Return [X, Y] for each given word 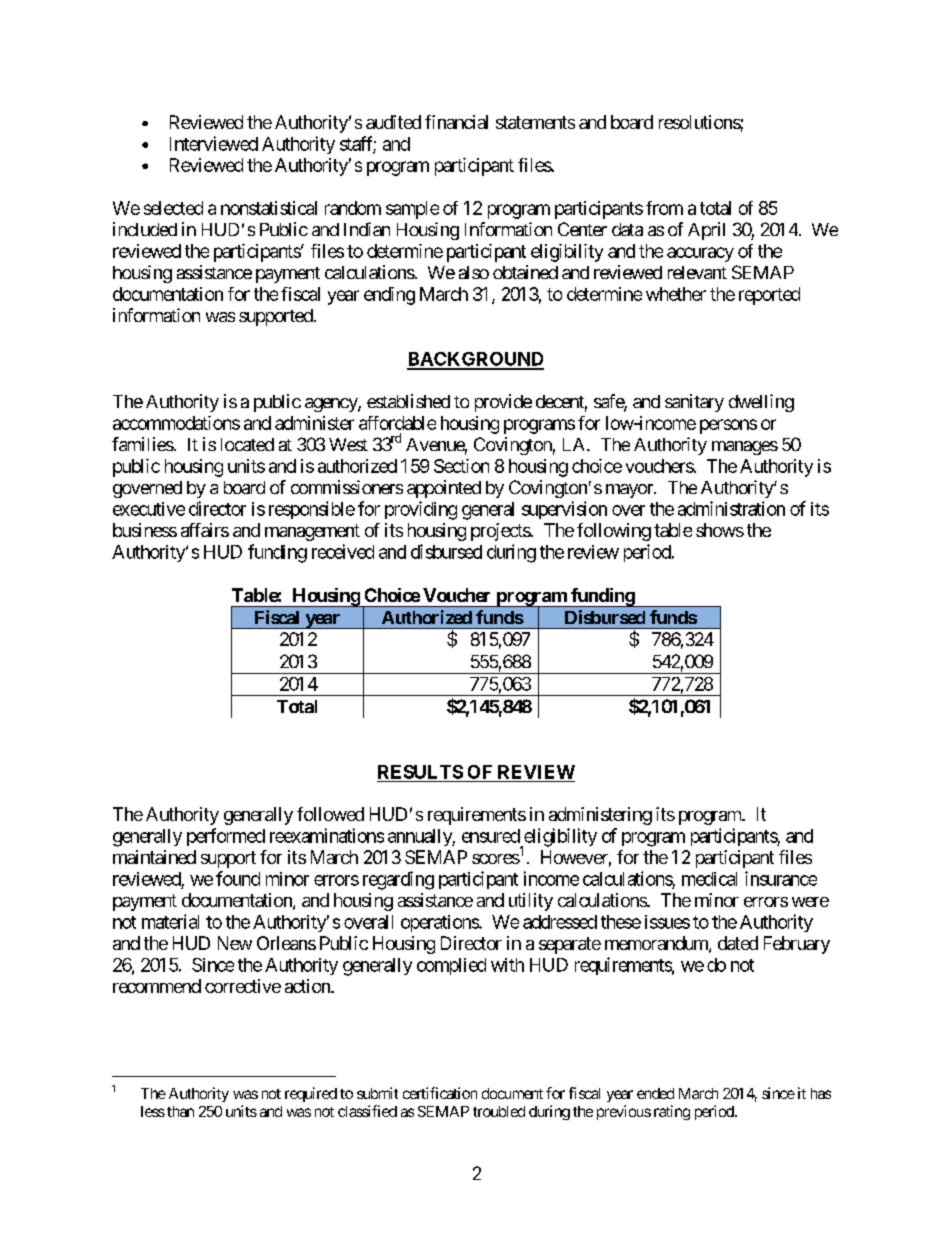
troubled [499, 1111]
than [180, 1111]
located [247, 444]
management [312, 532]
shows [720, 530]
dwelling [761, 403]
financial [456, 122]
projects [501, 532]
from [664, 208]
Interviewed [214, 143]
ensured [491, 836]
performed [226, 837]
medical [709, 879]
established [408, 401]
